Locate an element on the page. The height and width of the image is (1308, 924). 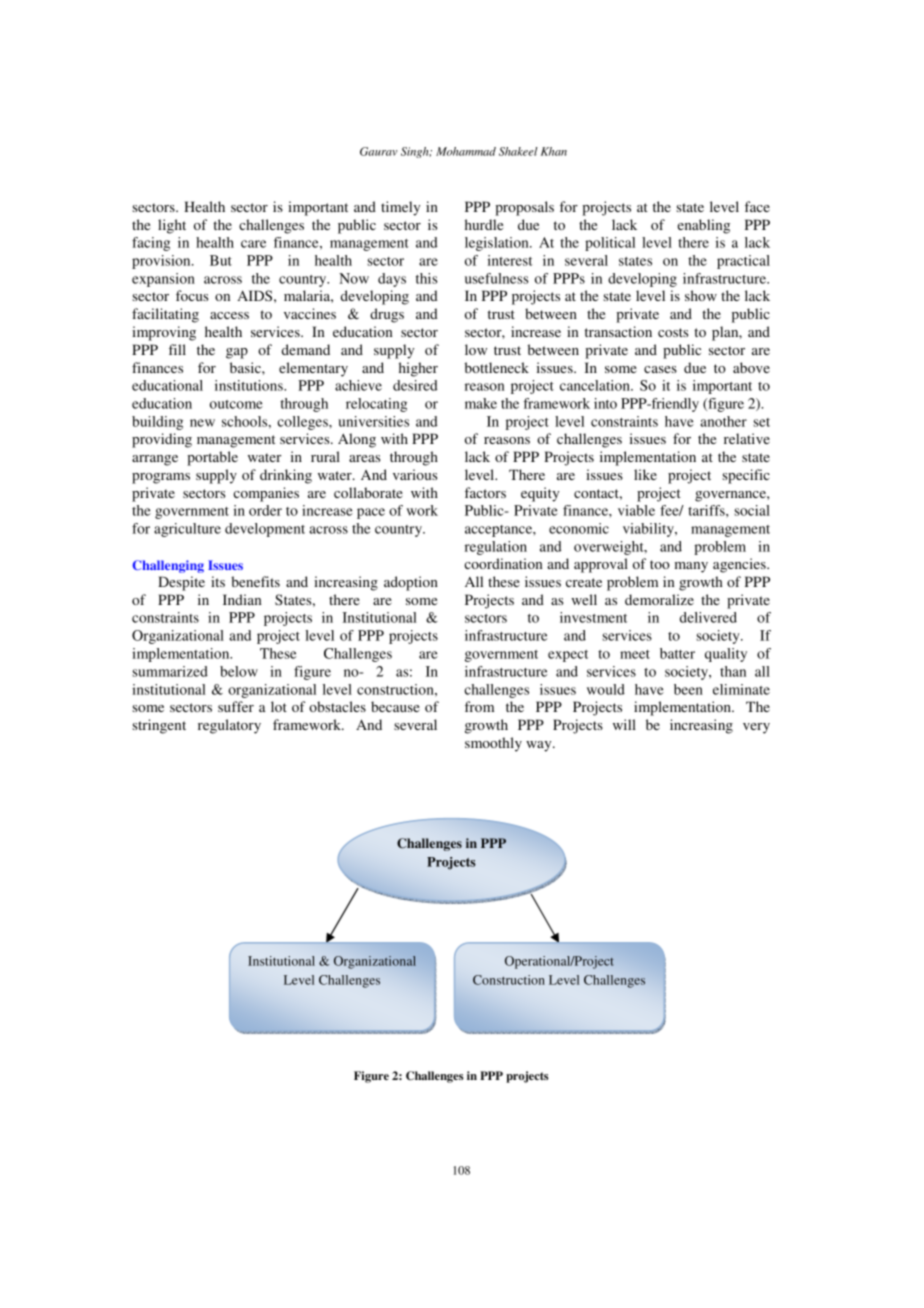
Mohammad is located at coordinates (466, 151).
